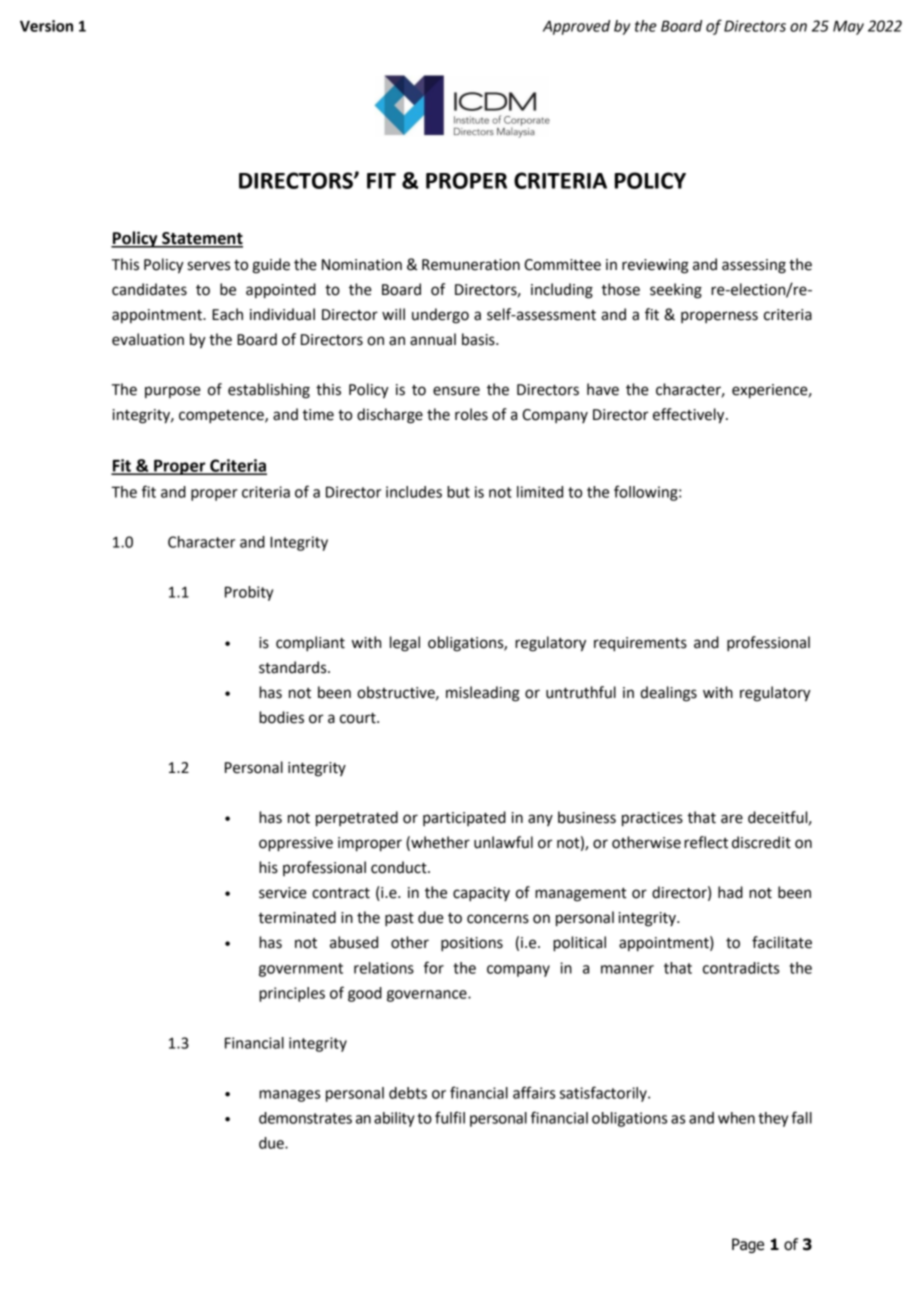 This screenshot has width=924, height=1308. Describe the element at coordinates (283, 893) in the screenshot. I see `service` at that location.
